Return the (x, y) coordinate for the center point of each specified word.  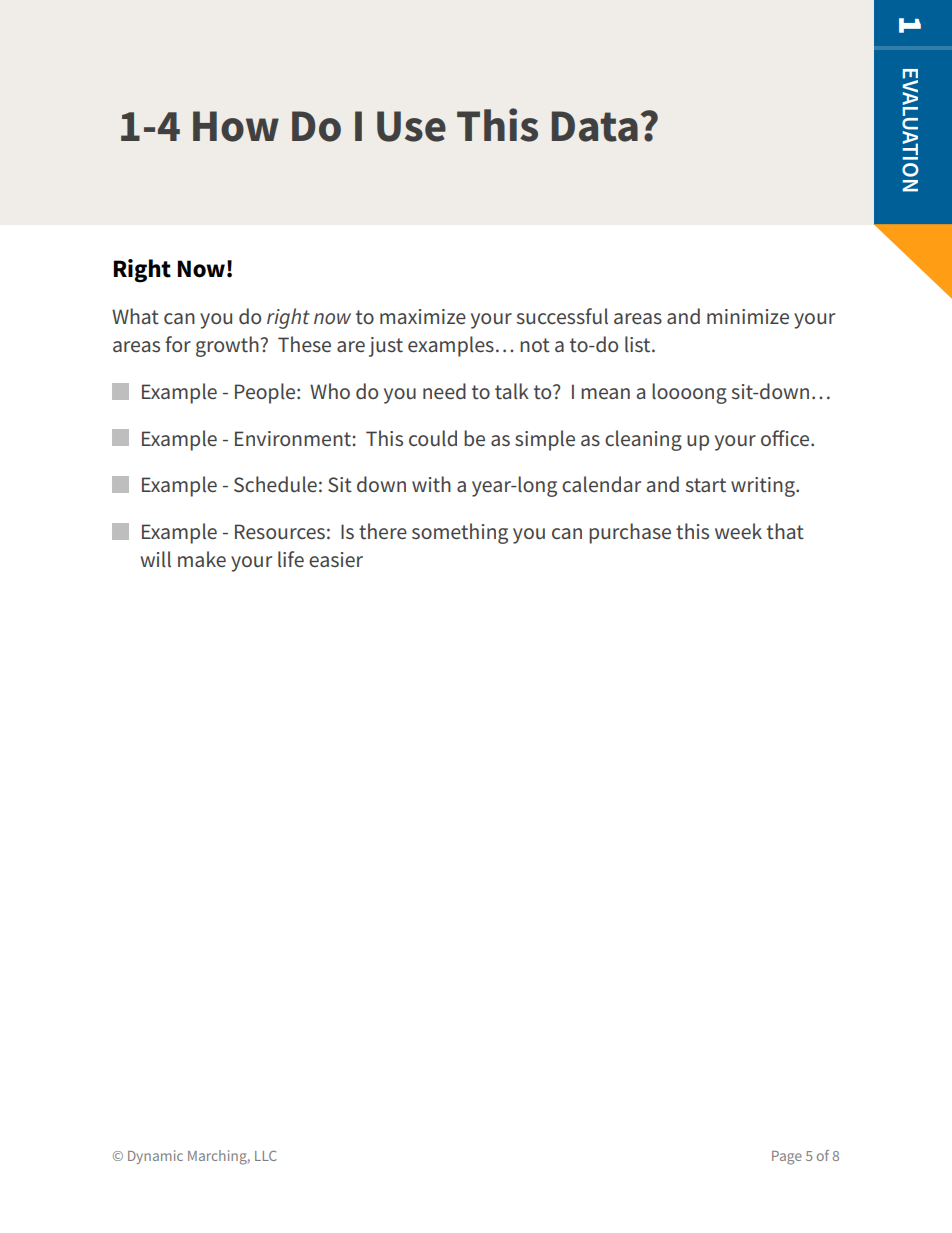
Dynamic (155, 1157)
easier (336, 559)
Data (595, 126)
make (202, 559)
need (444, 391)
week (738, 531)
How (236, 126)
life (291, 559)
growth (227, 346)
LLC (266, 1156)
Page (787, 1158)
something (460, 533)
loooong (689, 393)
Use (411, 126)
